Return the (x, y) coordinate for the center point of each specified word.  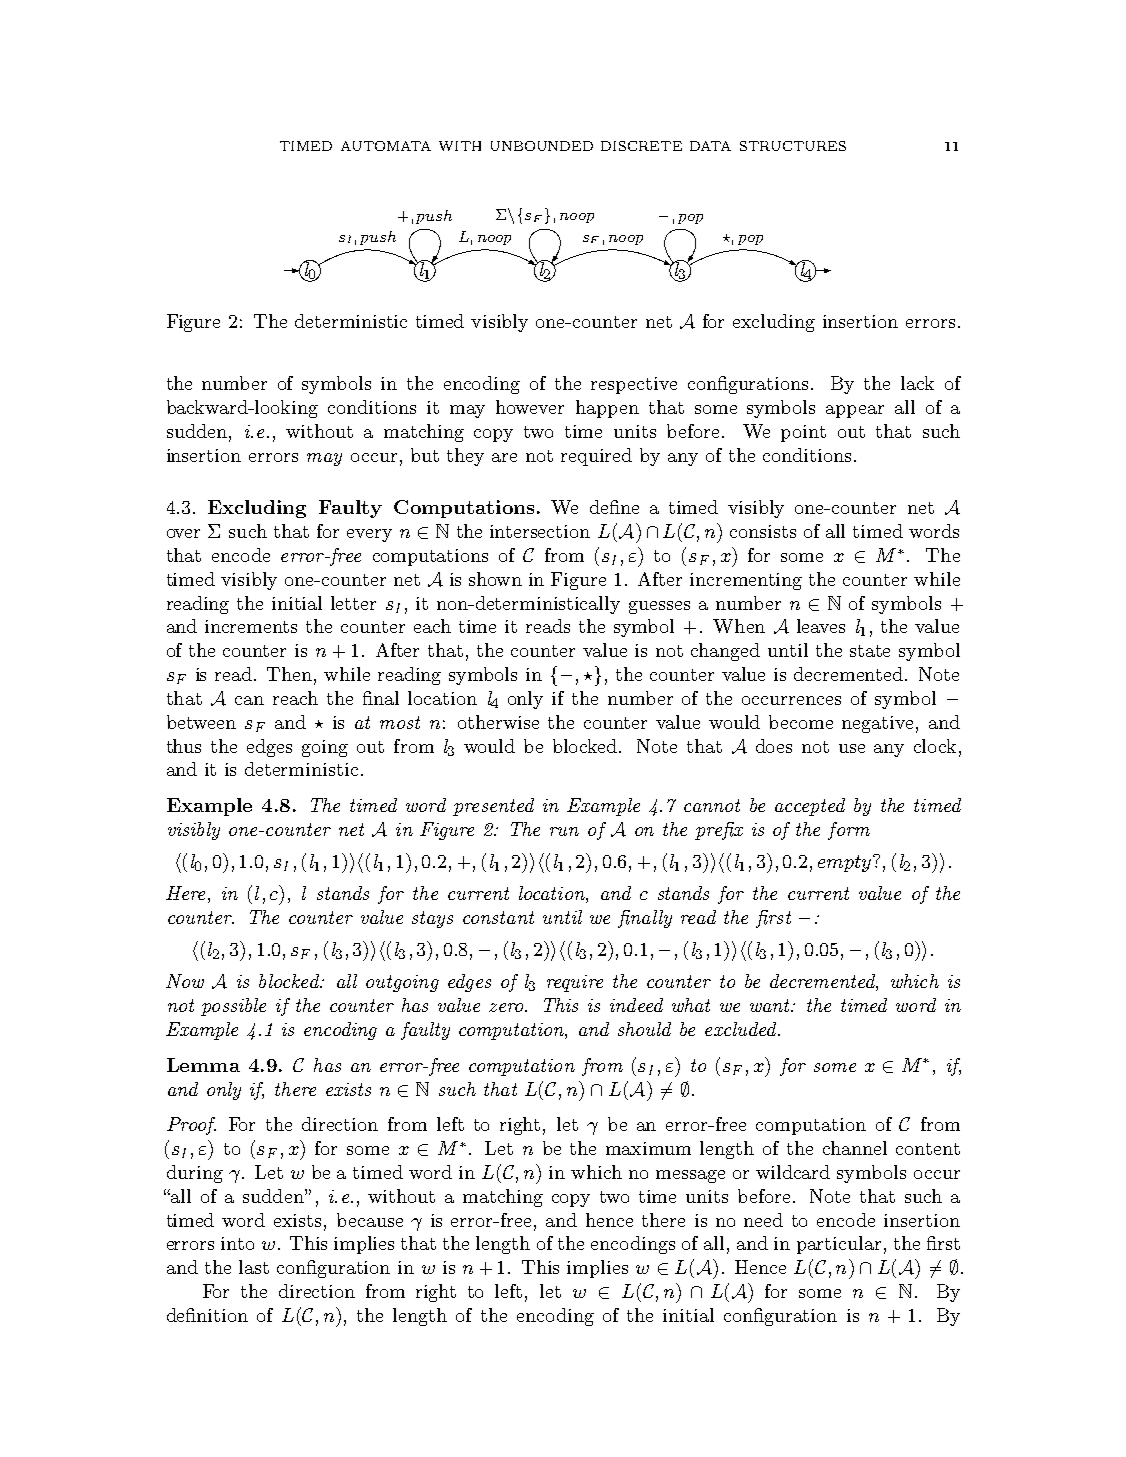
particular (839, 1245)
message (690, 1176)
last (254, 1267)
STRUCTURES (793, 146)
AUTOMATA (386, 146)
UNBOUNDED (542, 146)
